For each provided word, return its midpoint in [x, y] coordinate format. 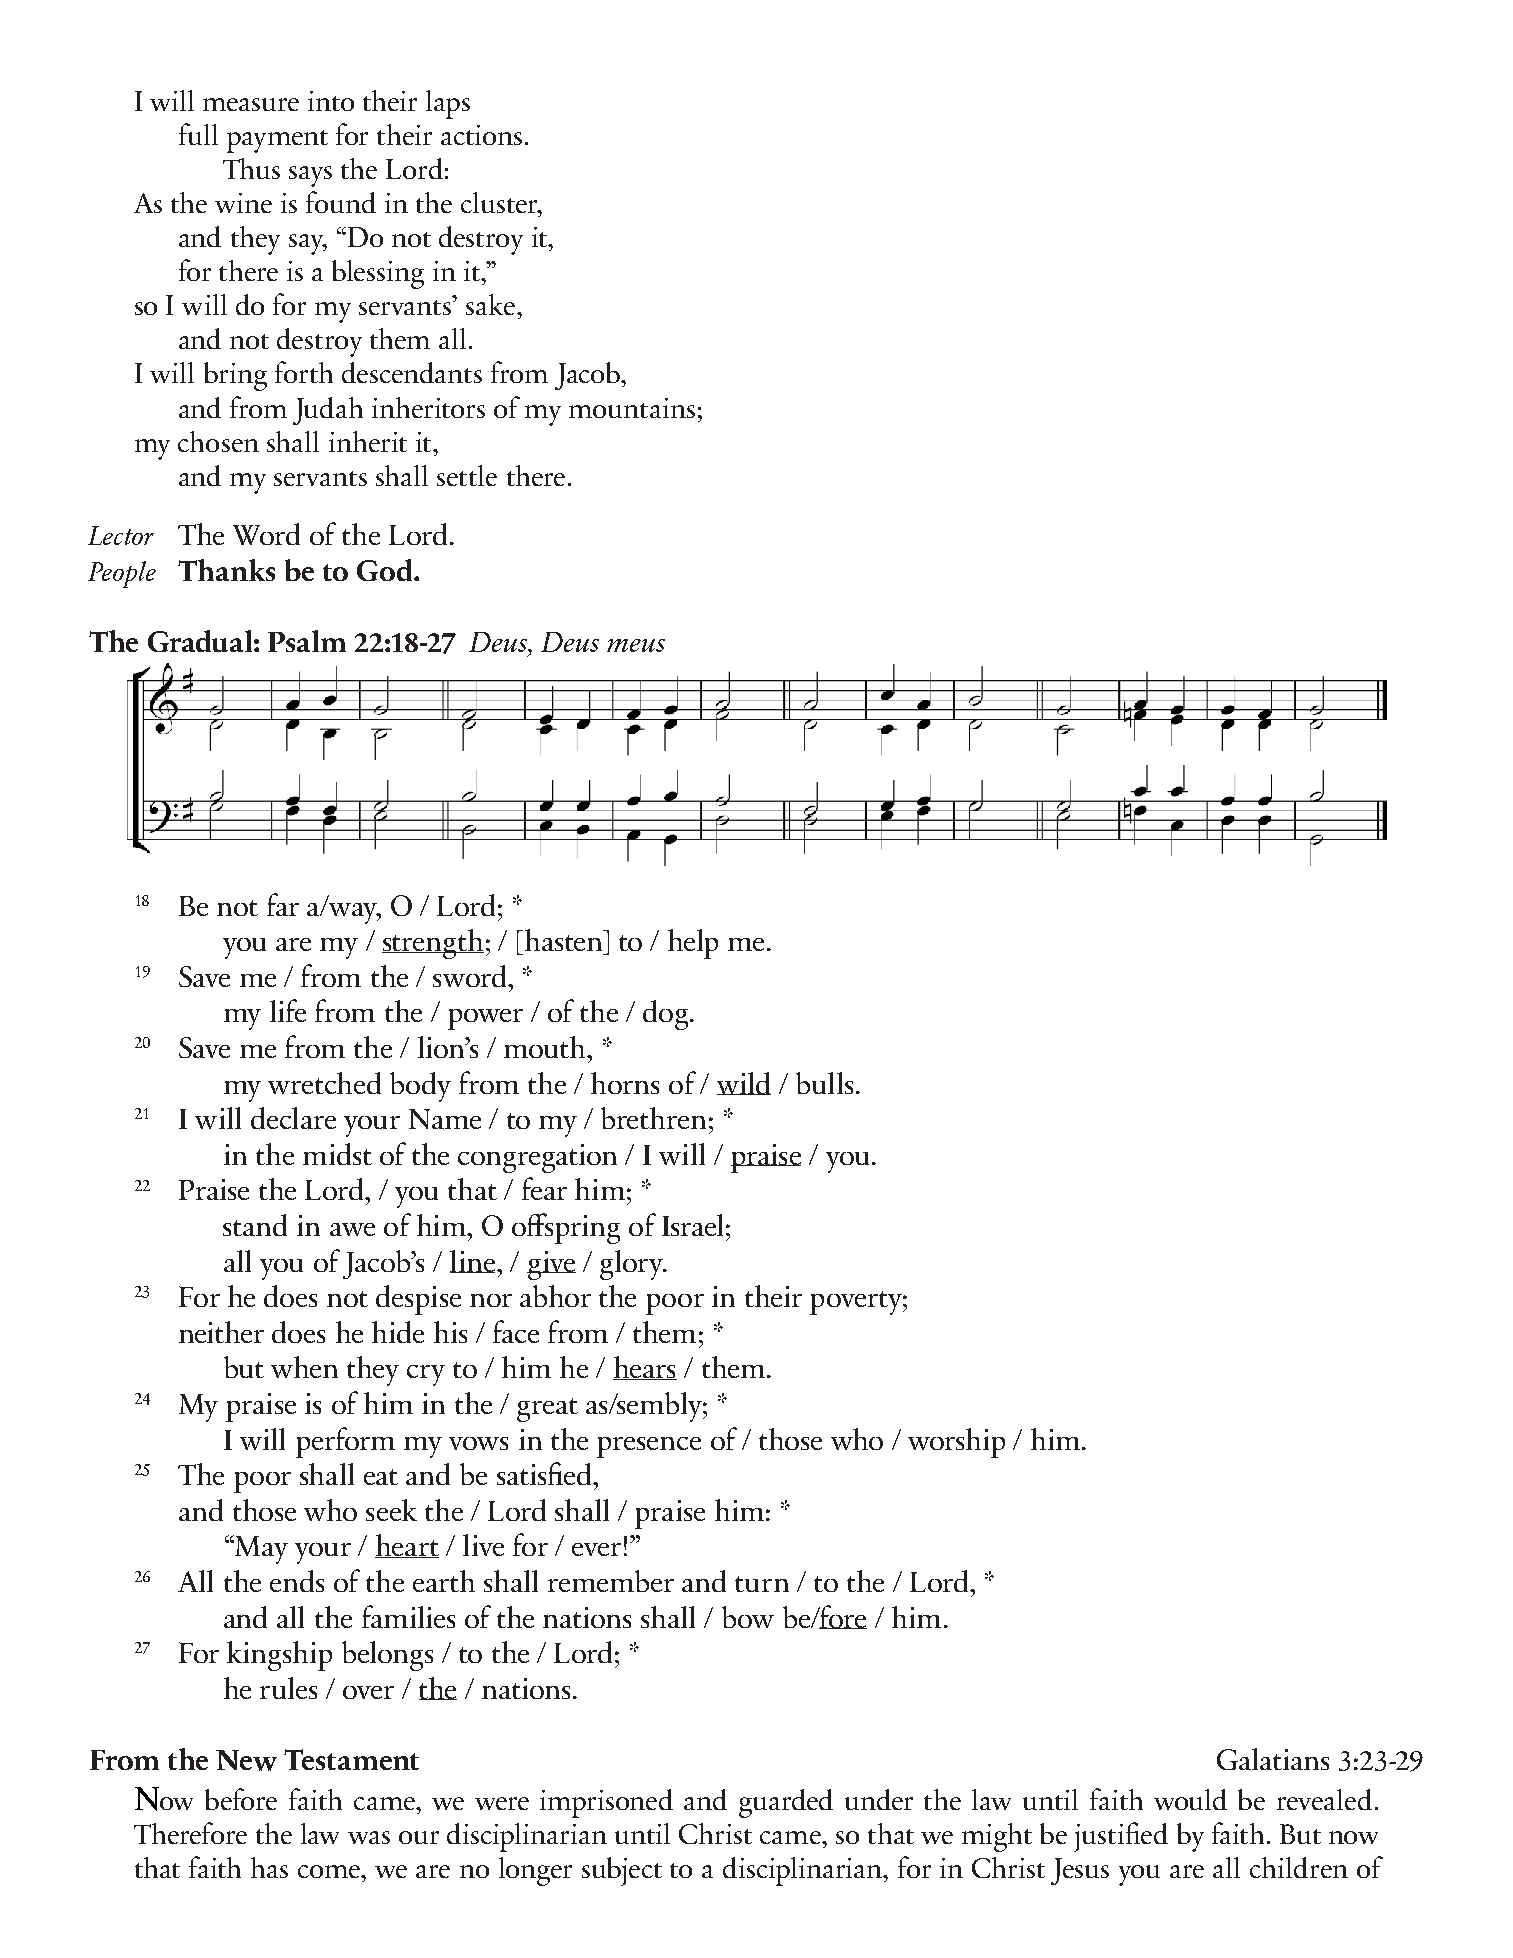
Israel [692, 1225]
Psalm [307, 641]
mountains [632, 408]
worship [956, 1443]
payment [277, 141]
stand [255, 1225]
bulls [824, 1083]
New [246, 1760]
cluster [500, 202]
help [693, 944]
